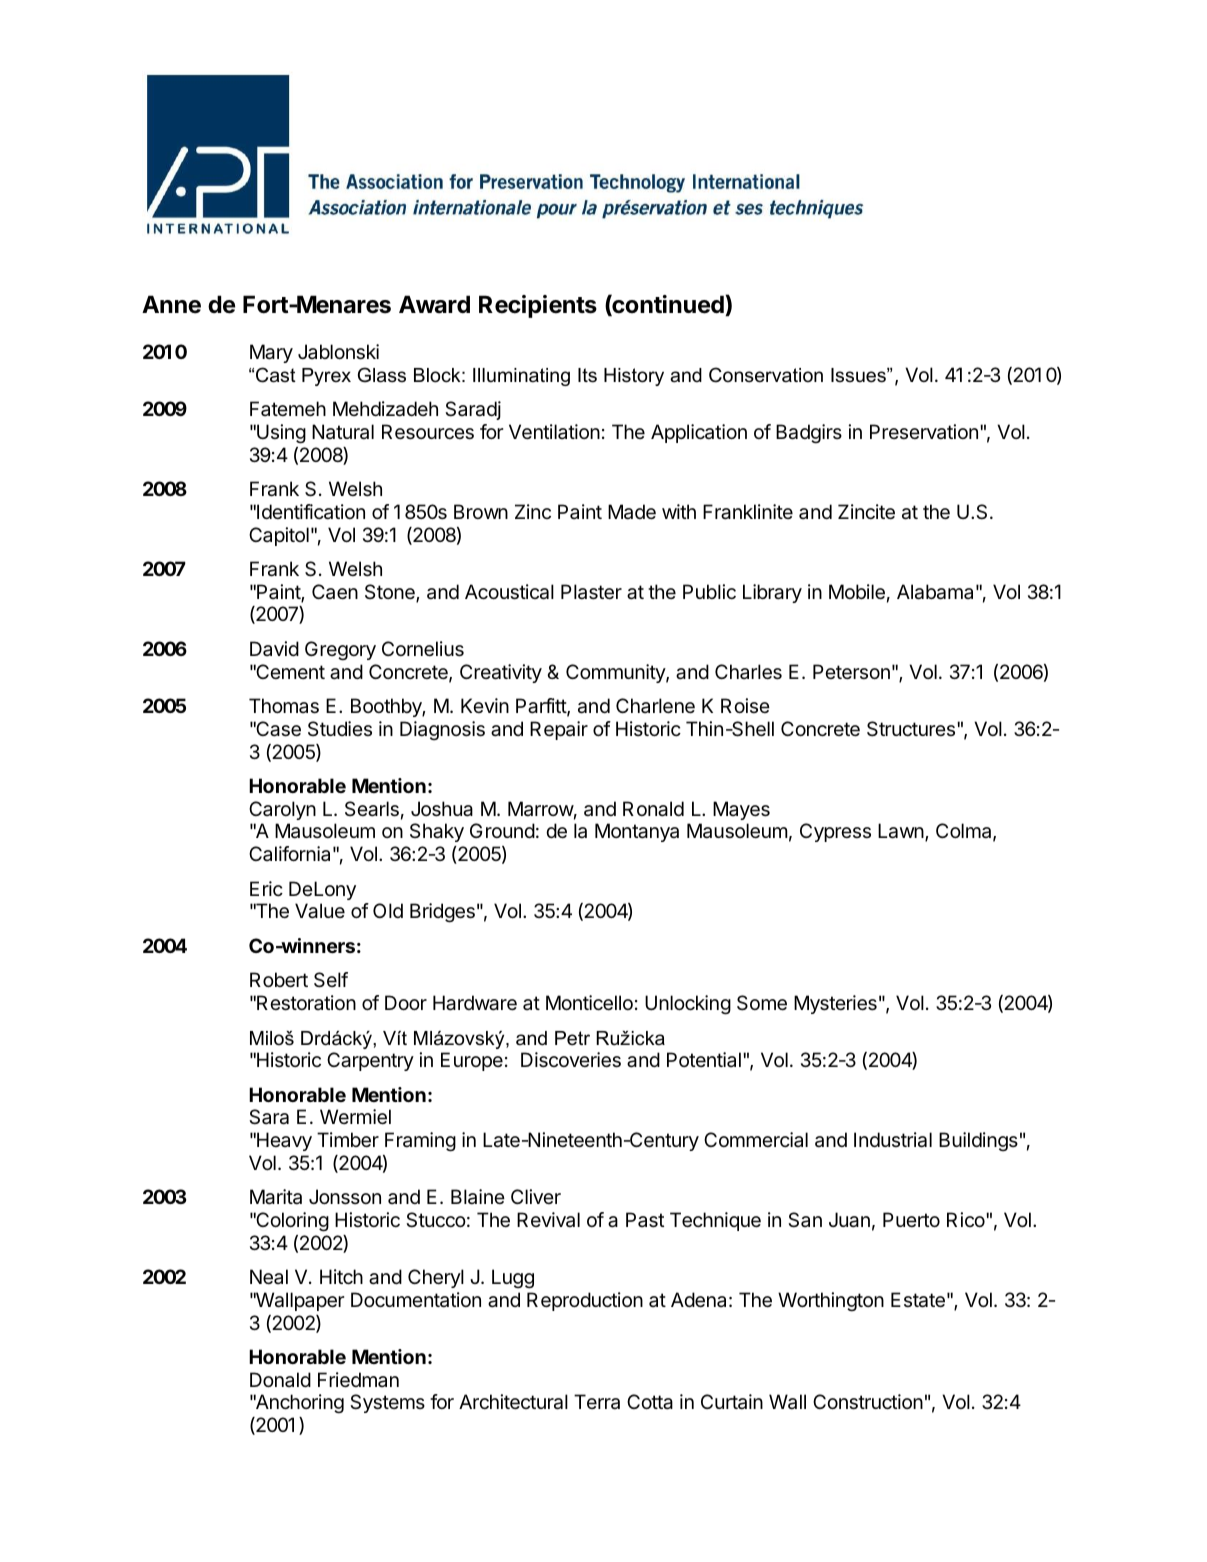 The image size is (1207, 1562). Describe the element at coordinates (597, 1402) in the document. I see `Terra` at that location.
